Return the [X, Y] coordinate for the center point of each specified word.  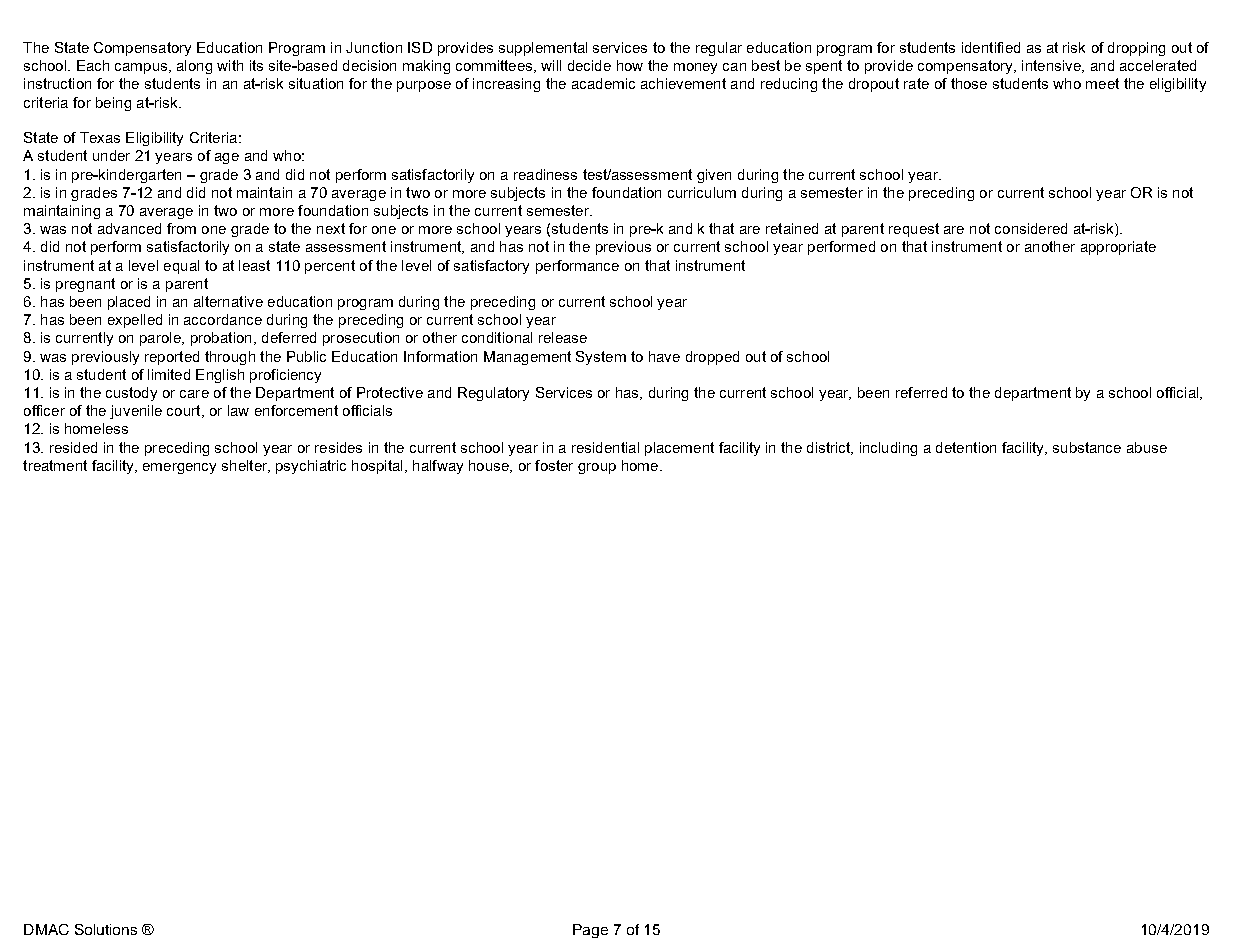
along [194, 67]
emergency [179, 468]
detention [966, 447]
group [597, 468]
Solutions [106, 929]
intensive [1052, 66]
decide [589, 65]
